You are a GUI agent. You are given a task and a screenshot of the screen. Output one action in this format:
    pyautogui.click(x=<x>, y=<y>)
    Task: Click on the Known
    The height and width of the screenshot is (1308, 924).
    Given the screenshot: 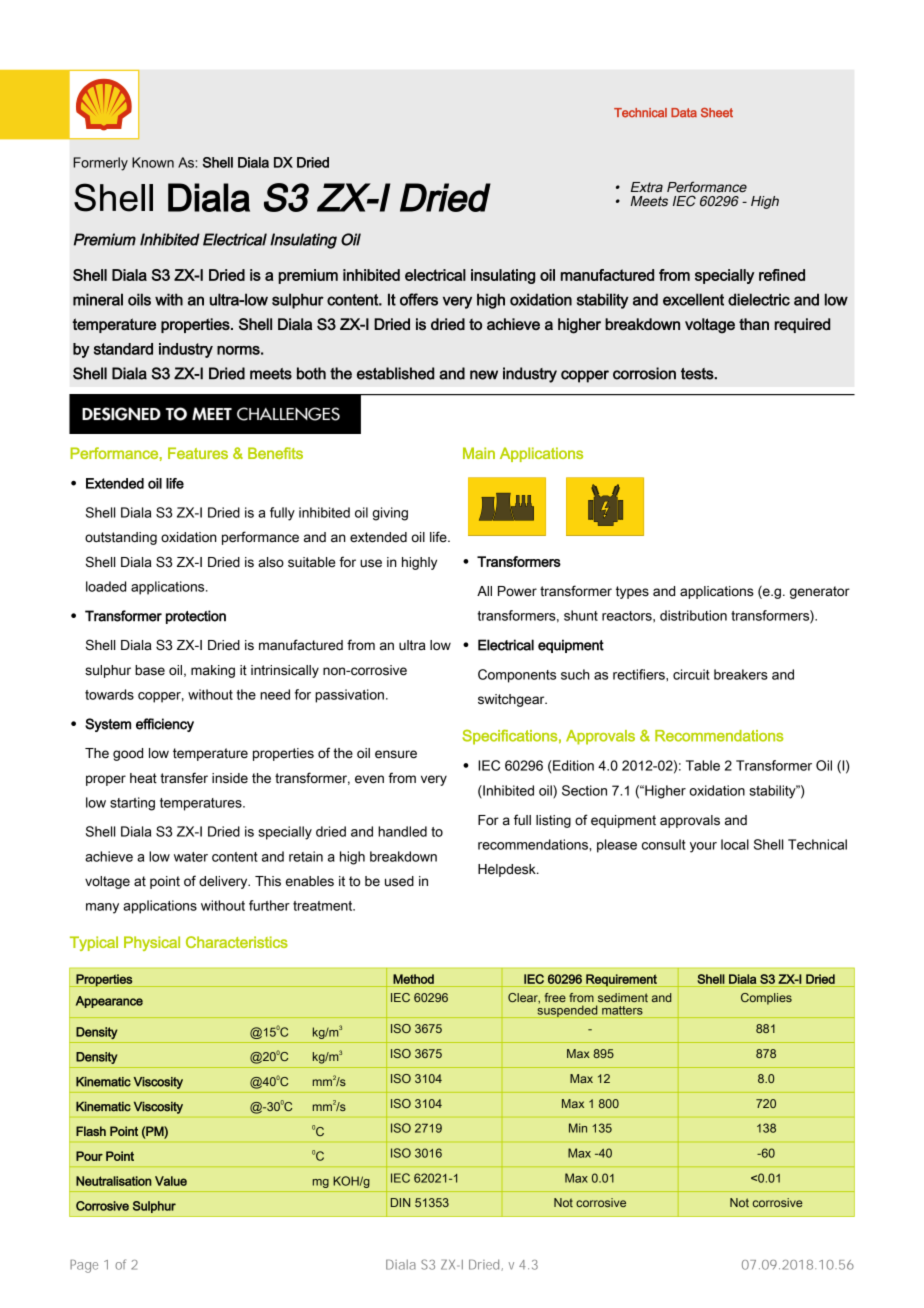 What is the action you would take?
    pyautogui.click(x=153, y=162)
